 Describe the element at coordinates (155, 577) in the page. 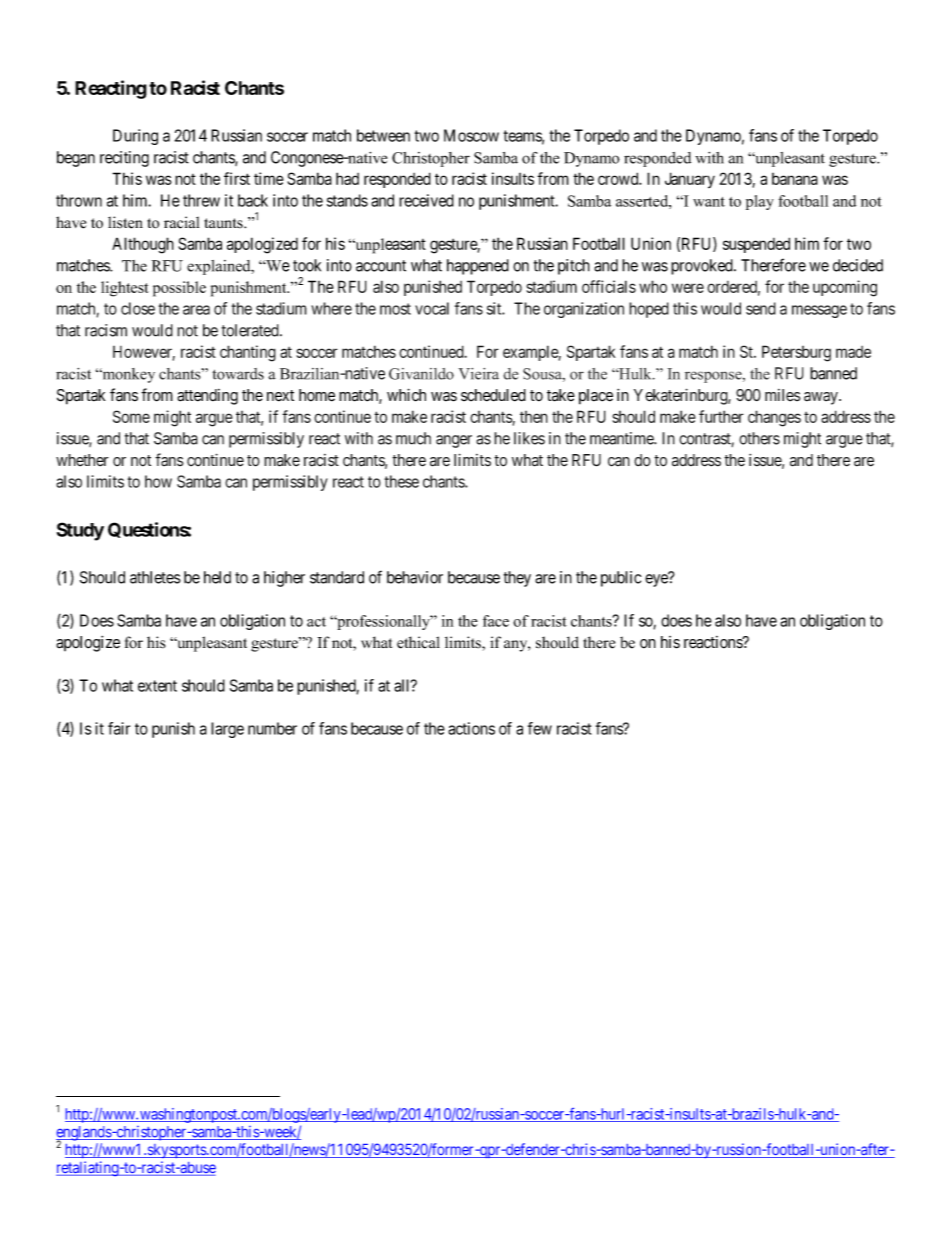

I see `athletes` at that location.
